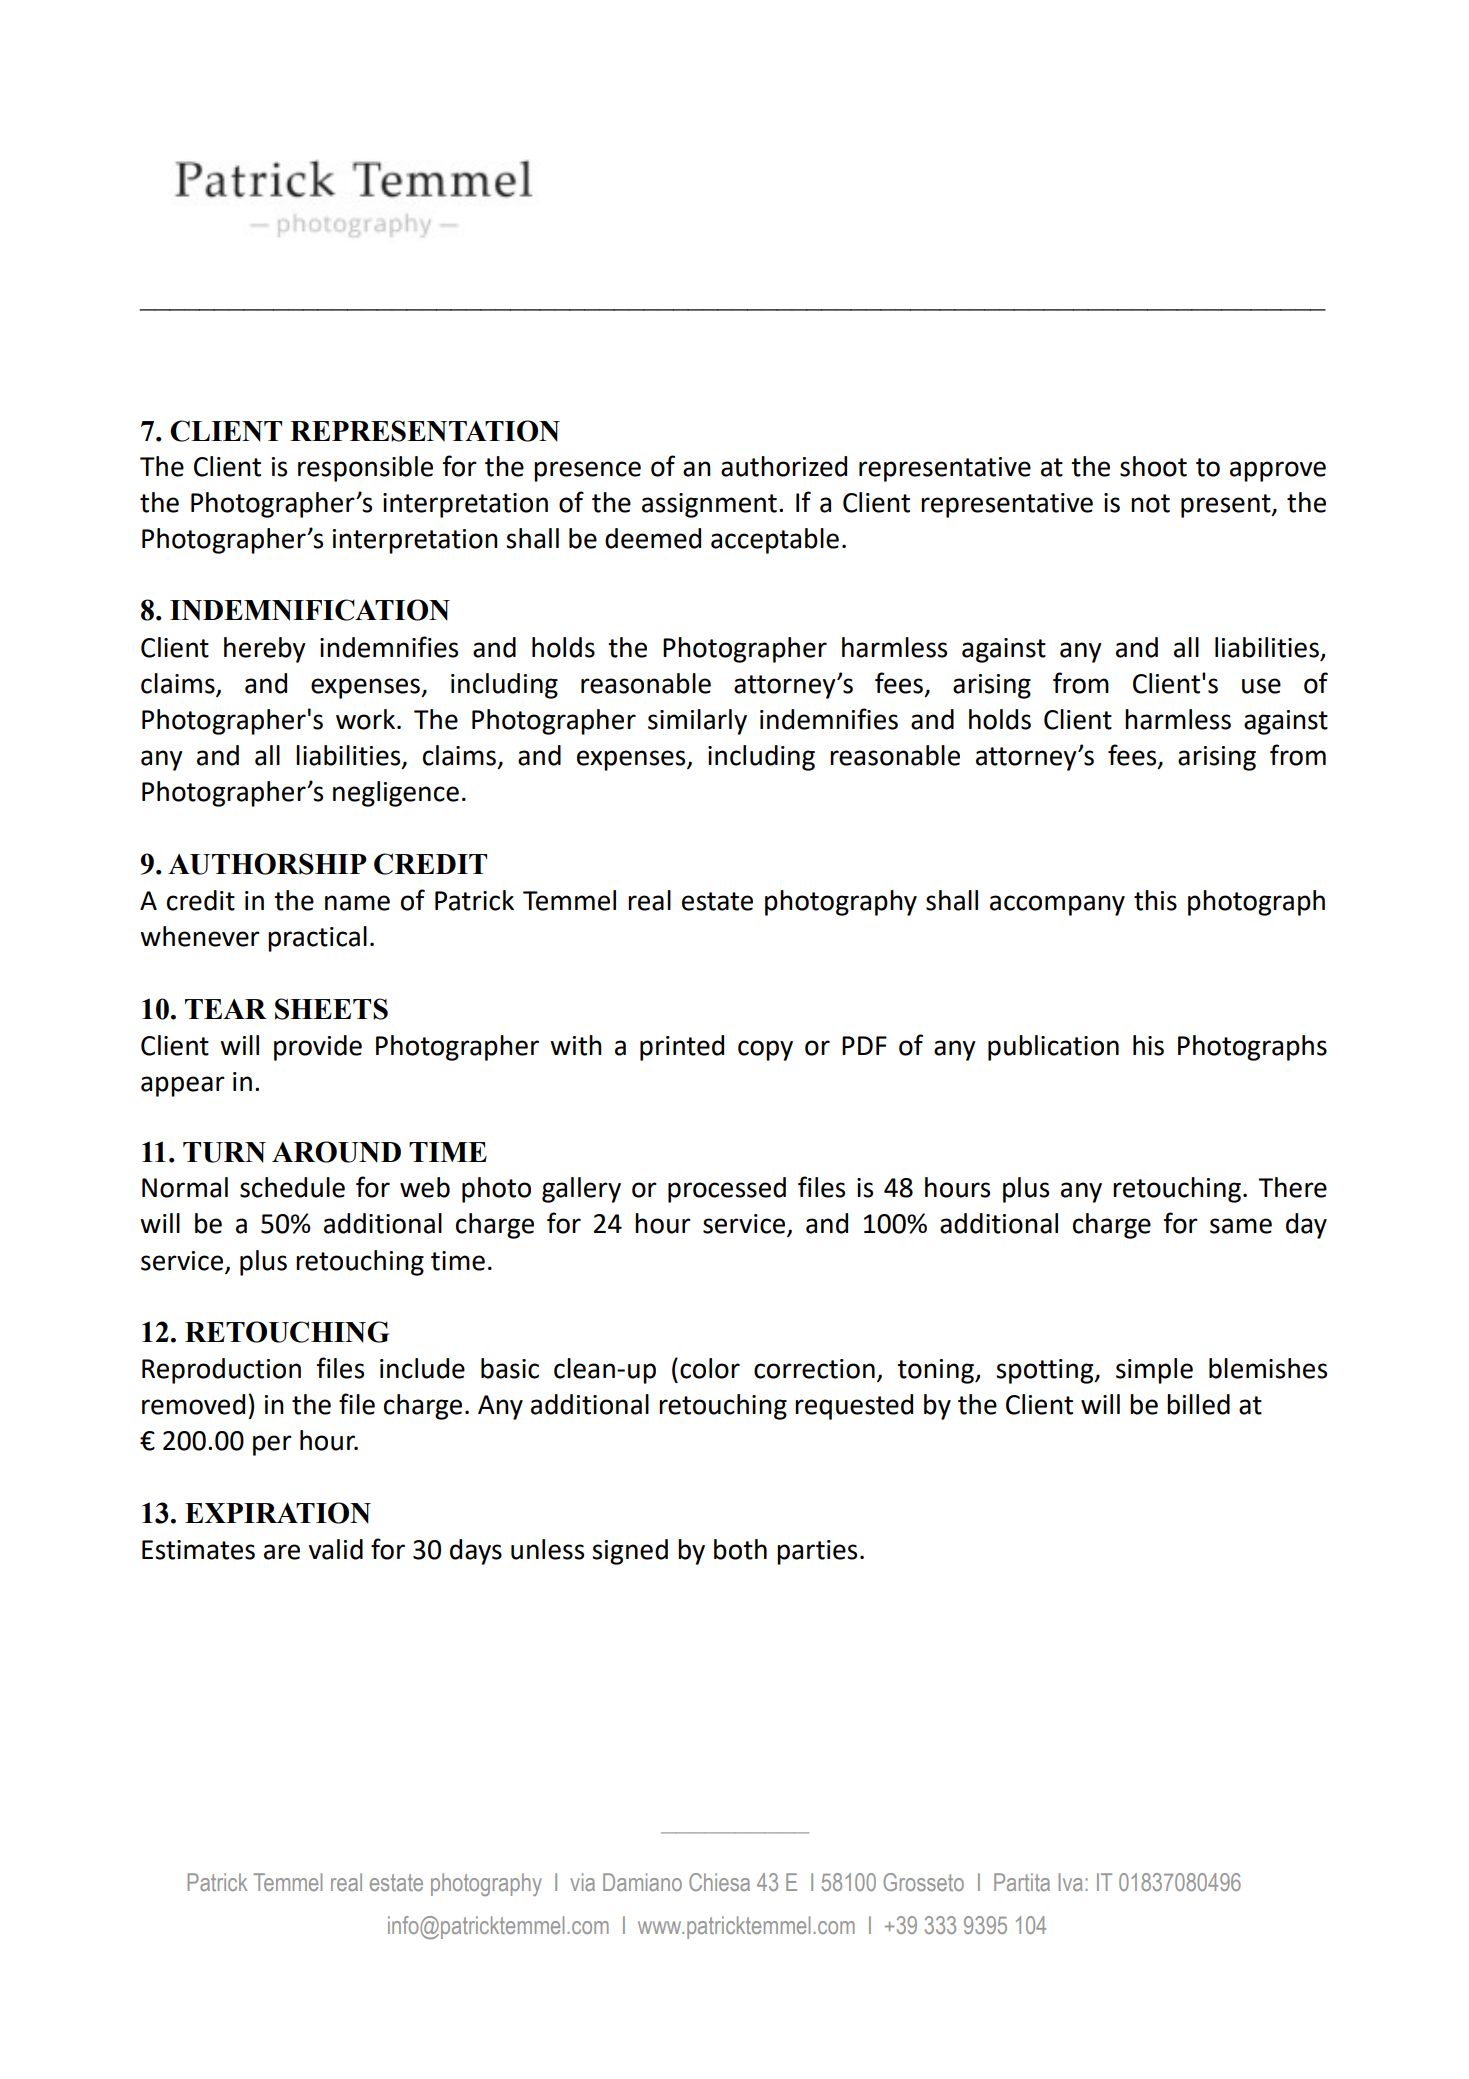 Image resolution: width=1469 pixels, height=2079 pixels. Describe the element at coordinates (582, 1882) in the document. I see `via` at that location.
